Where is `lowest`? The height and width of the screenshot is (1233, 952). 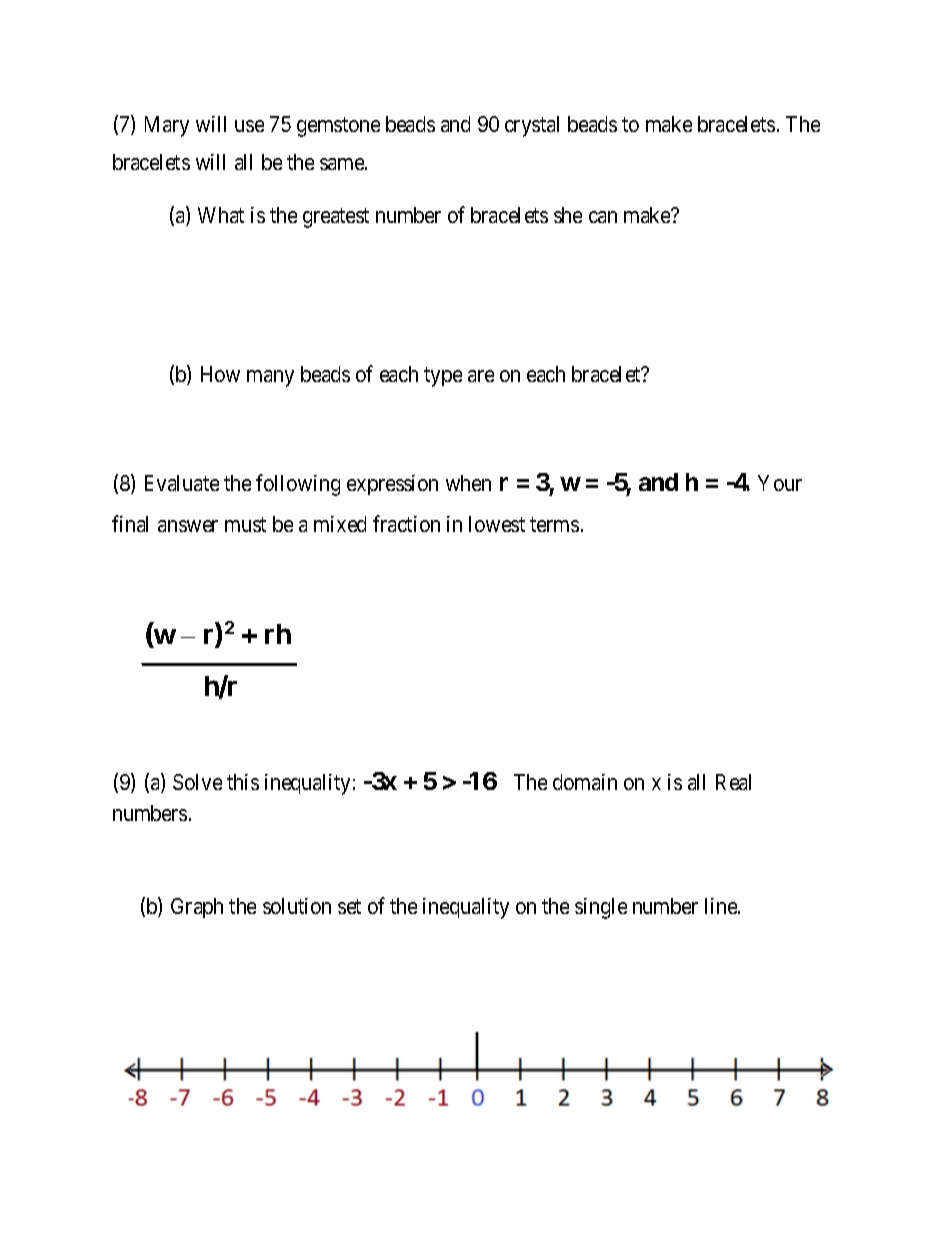
lowest is located at coordinates (497, 524).
